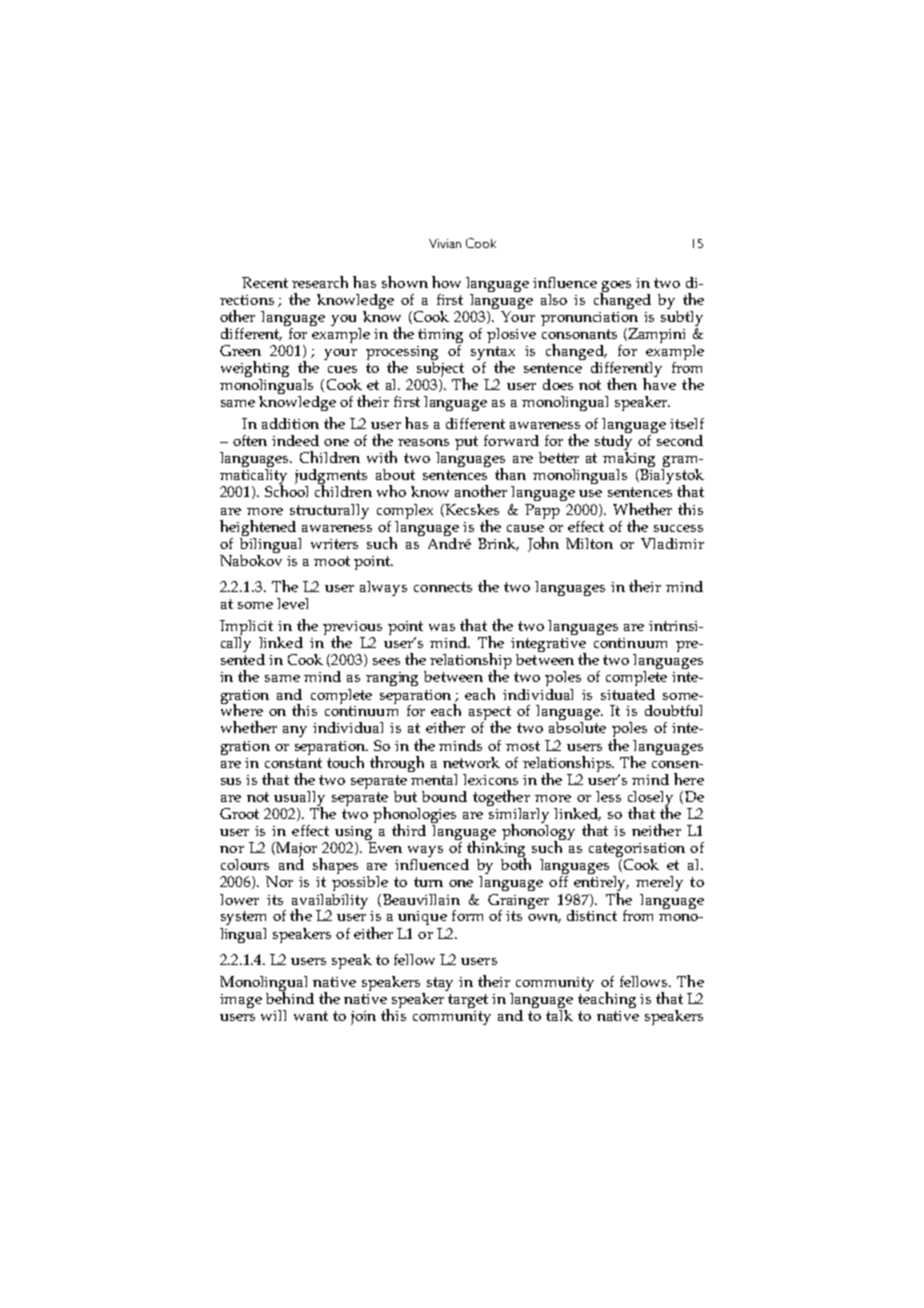 The image size is (924, 1308). I want to click on Vivian, so click(445, 243).
